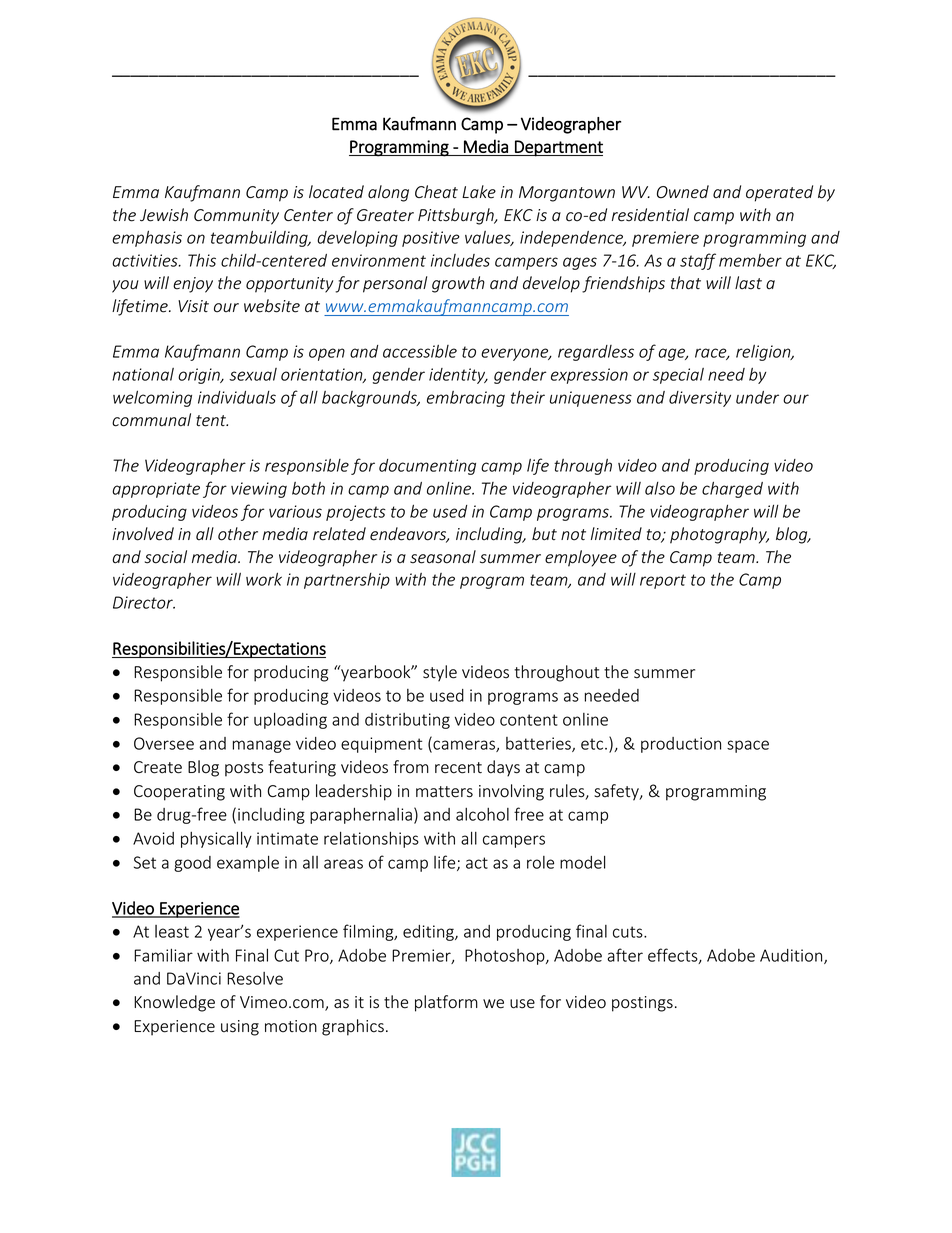  I want to click on Knowledge, so click(174, 1003).
